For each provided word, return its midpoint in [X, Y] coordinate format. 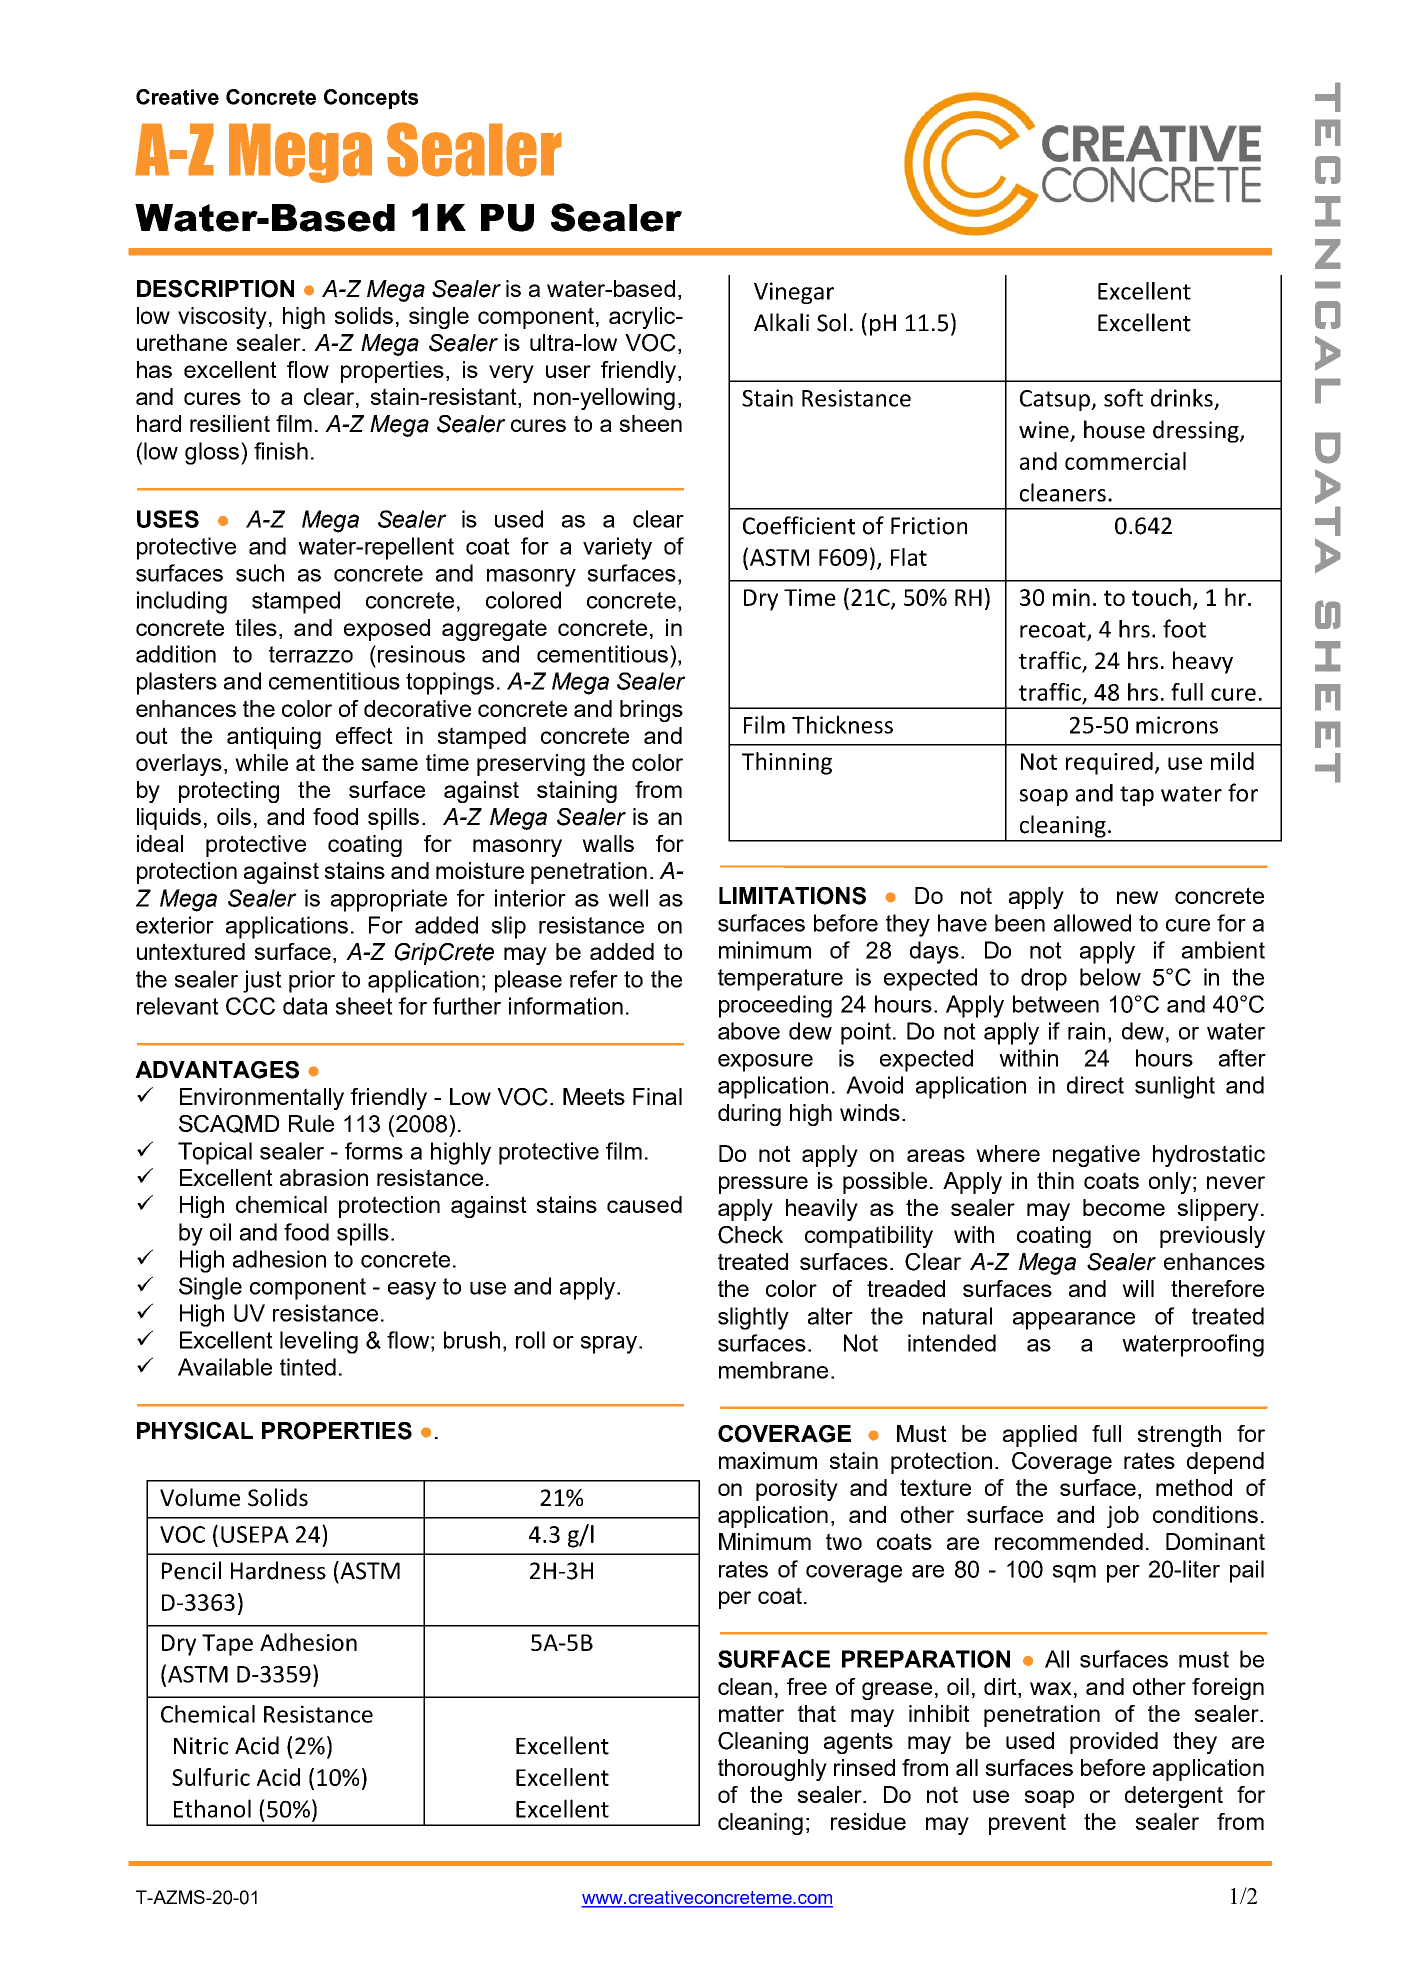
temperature [780, 980]
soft [1123, 397]
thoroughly [772, 1770]
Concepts [371, 99]
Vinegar [794, 293]
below [1110, 977]
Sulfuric [211, 1777]
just [262, 981]
